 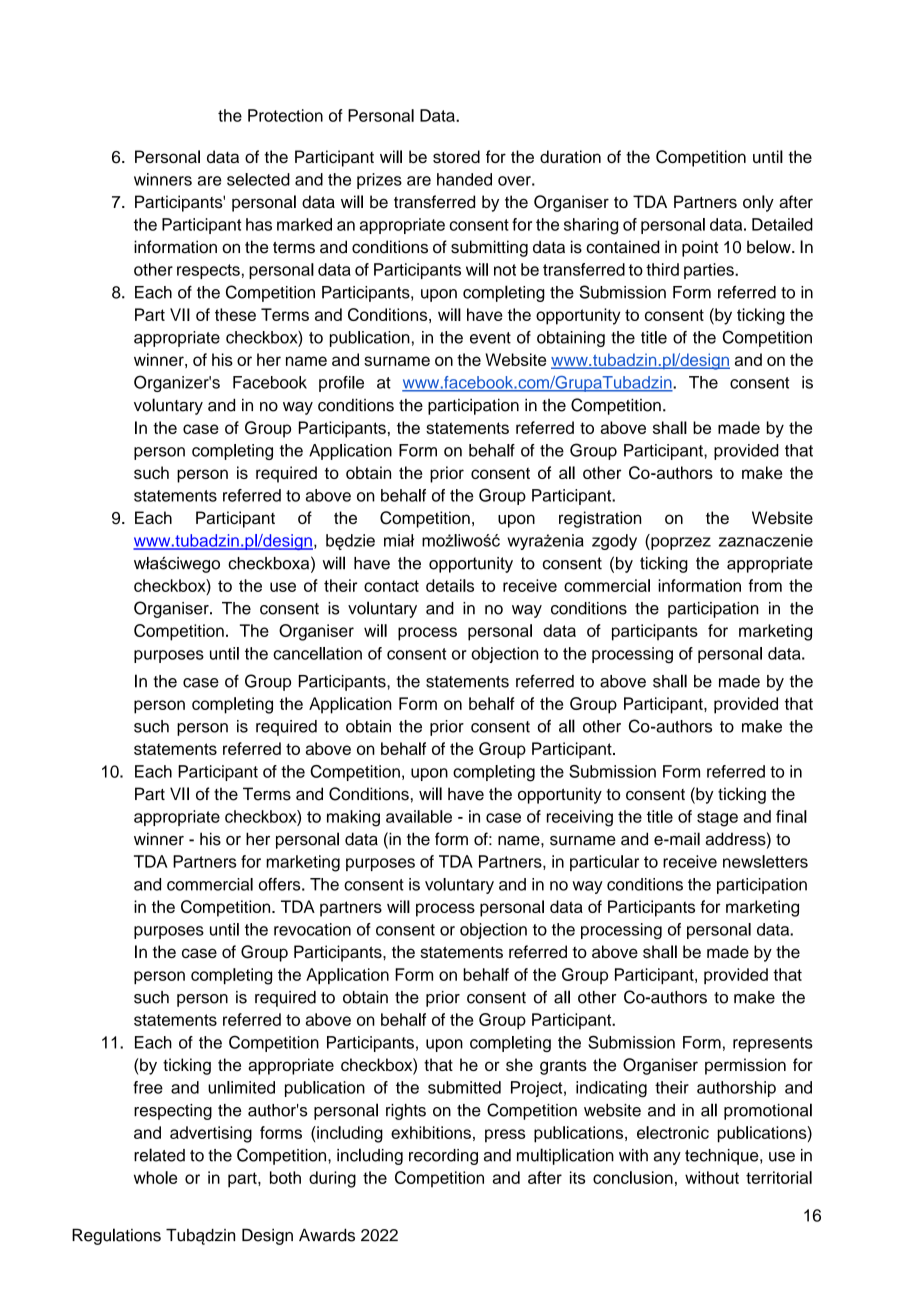 What do you see at coordinates (443, 1157) in the document?
I see `recording` at bounding box center [443, 1157].
